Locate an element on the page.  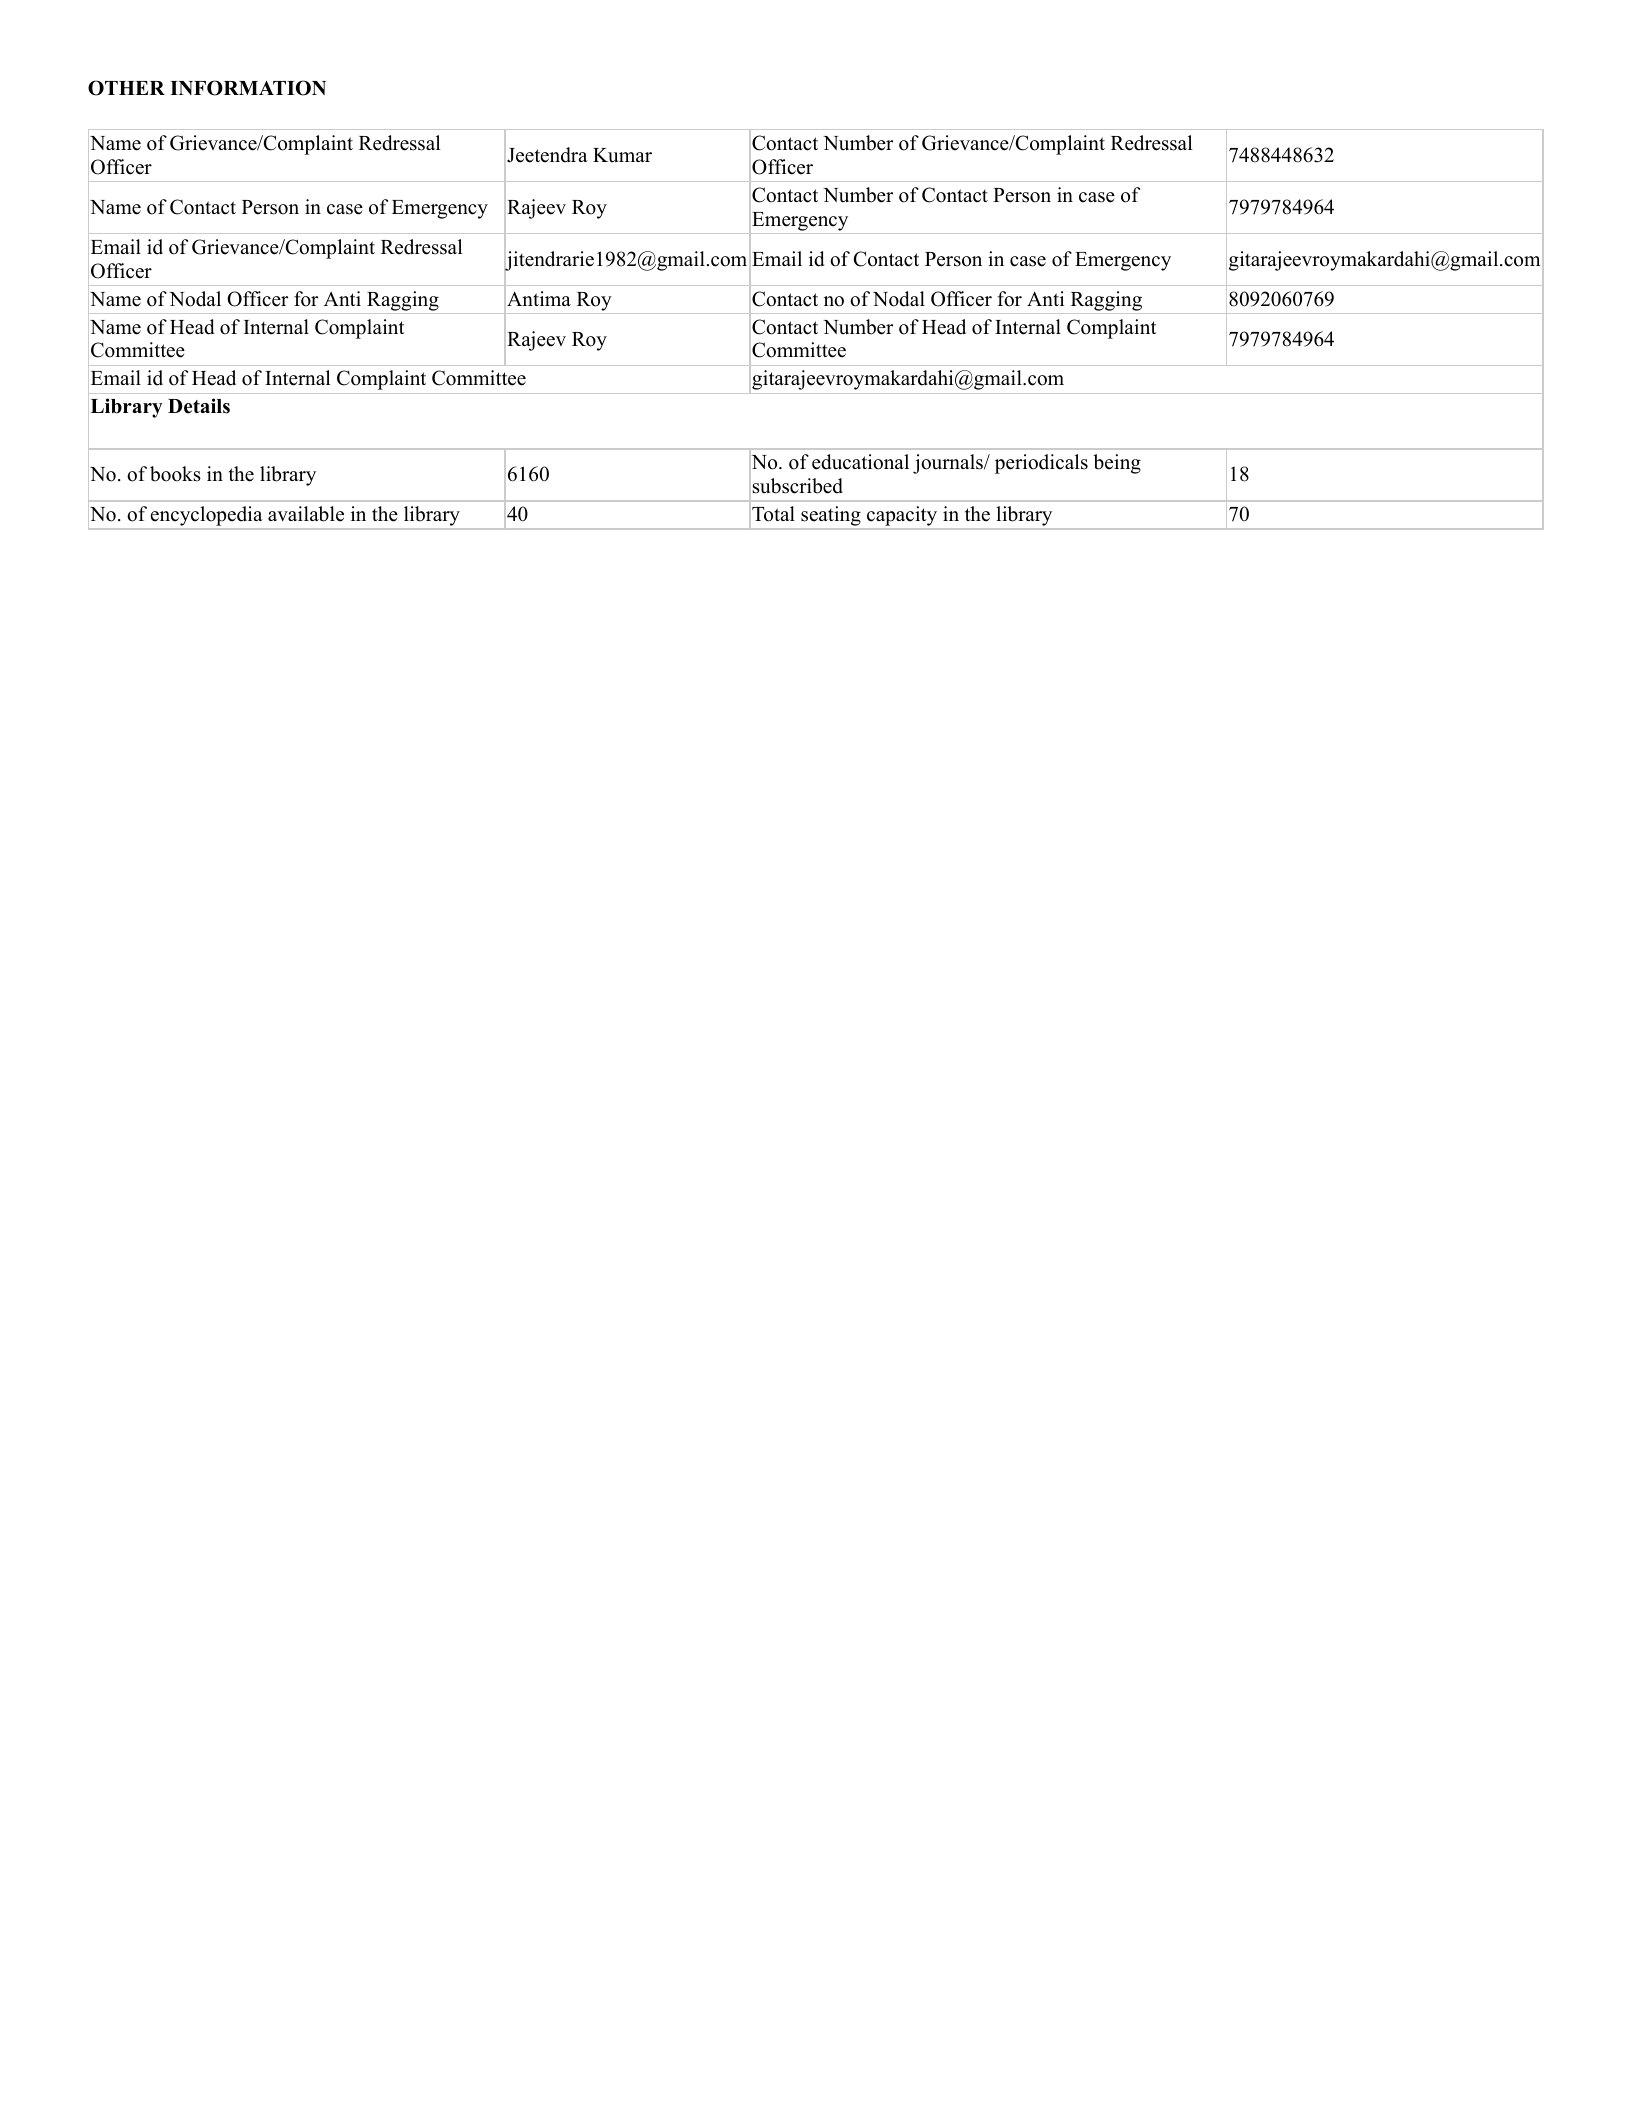
encyclopedia is located at coordinates (207, 517).
